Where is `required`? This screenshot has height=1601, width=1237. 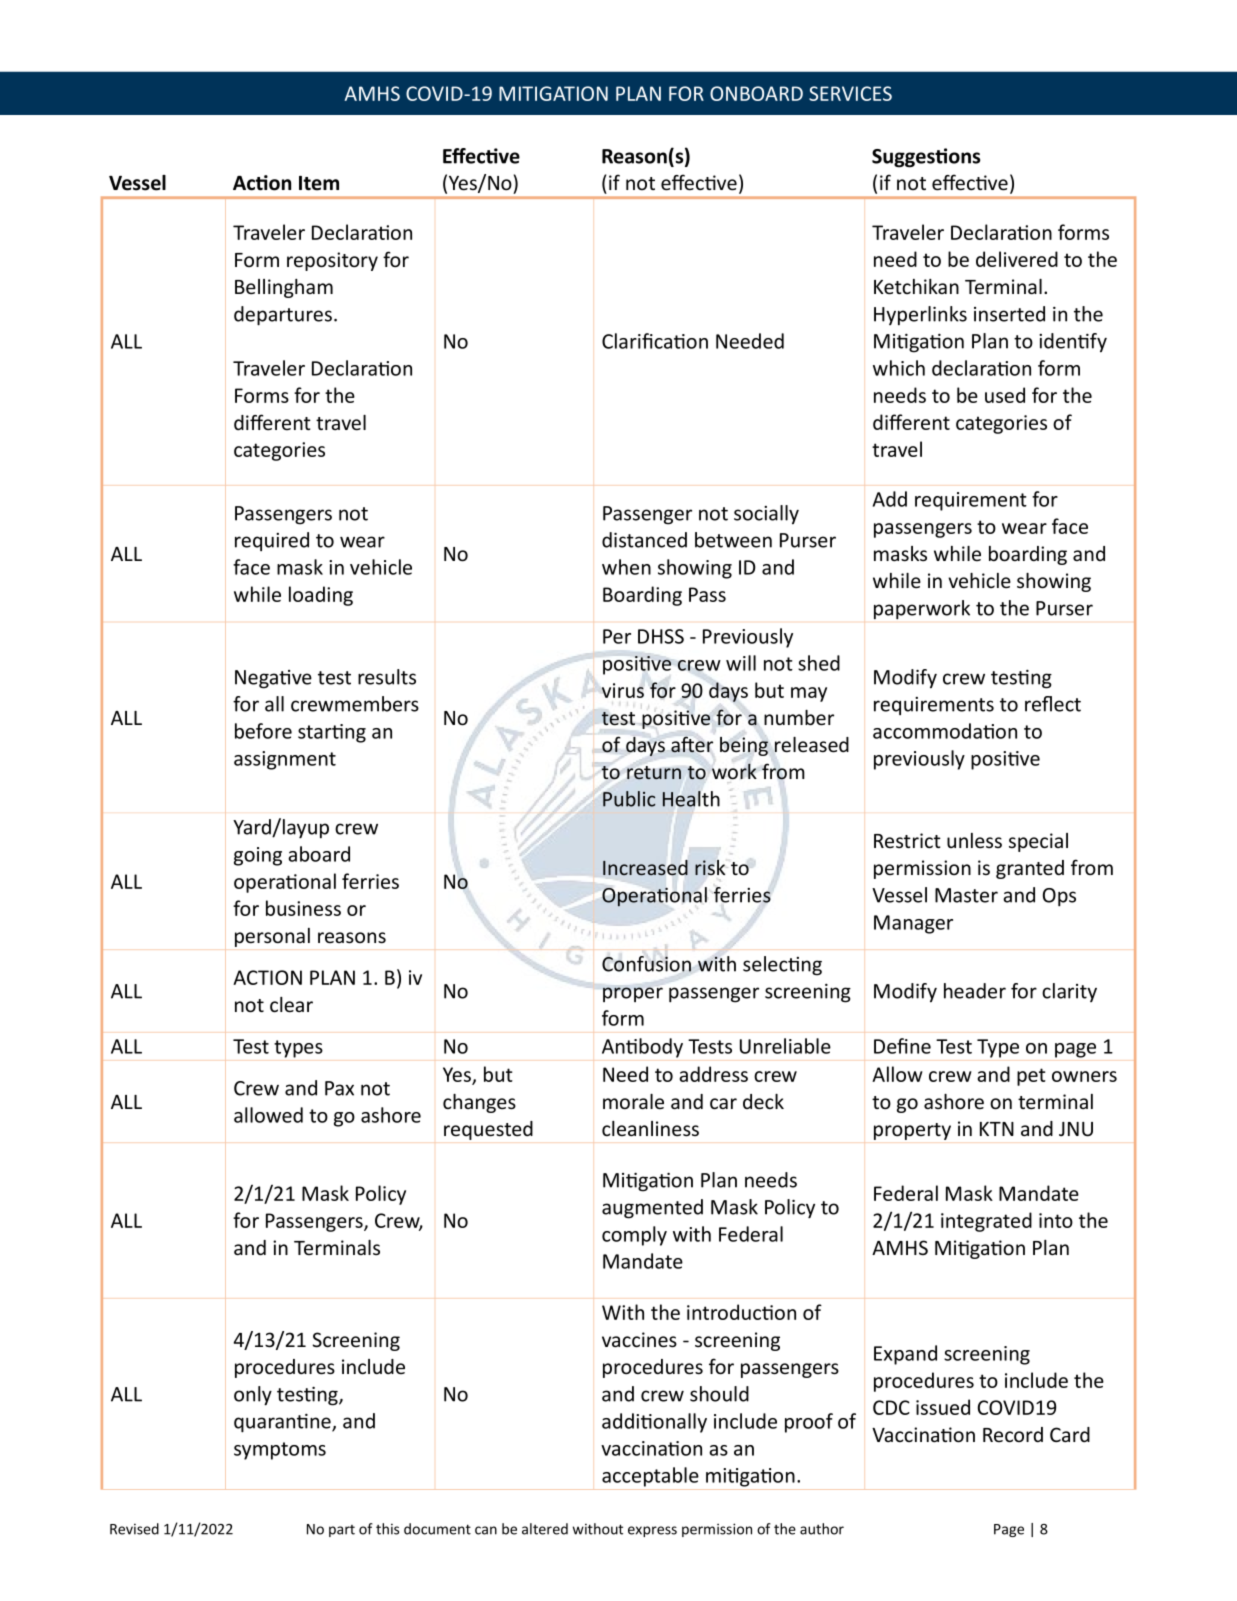 required is located at coordinates (272, 541).
